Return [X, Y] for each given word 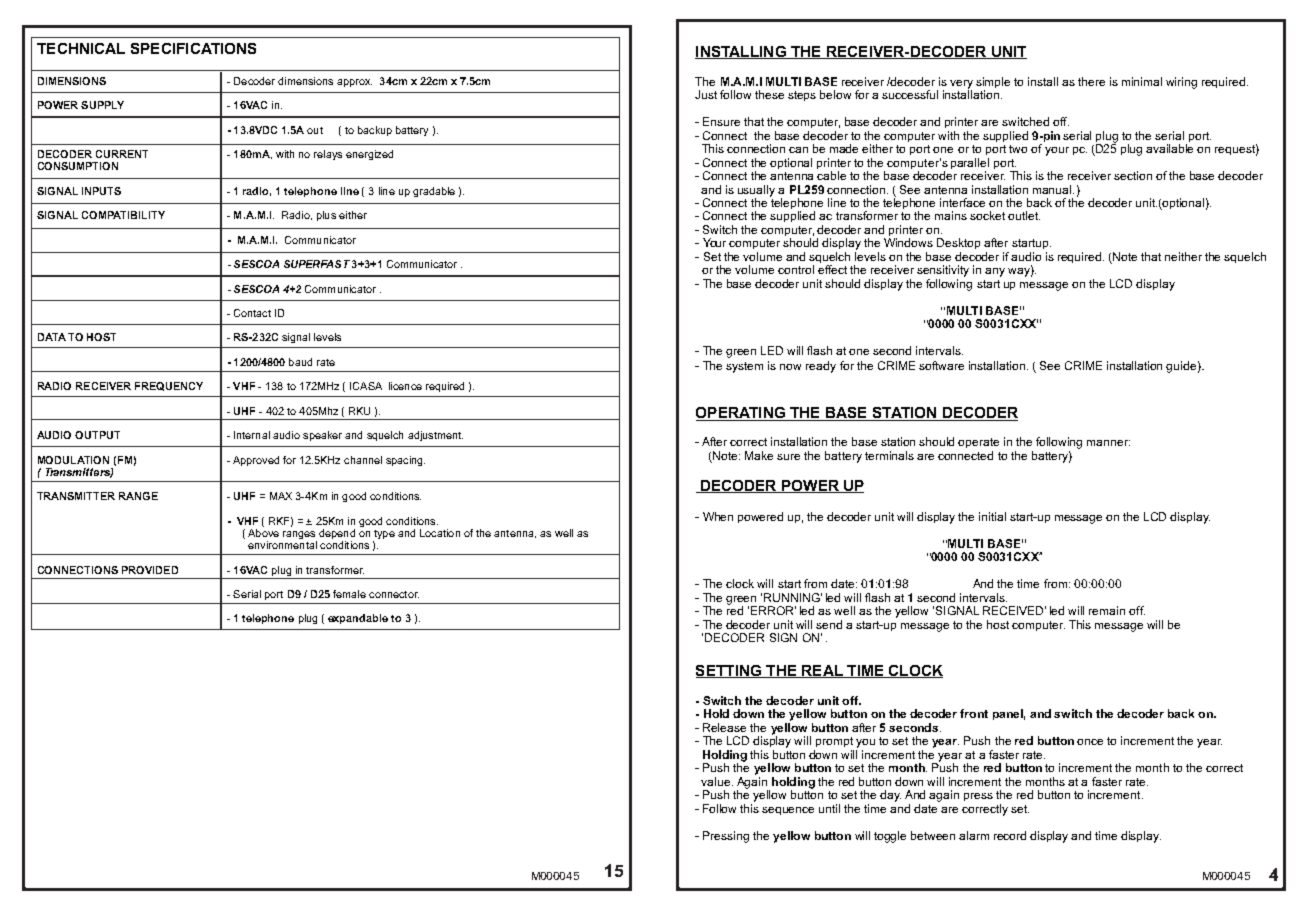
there [1091, 81]
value [717, 781]
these [769, 94]
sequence [788, 811]
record [1010, 835]
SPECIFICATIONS [193, 48]
